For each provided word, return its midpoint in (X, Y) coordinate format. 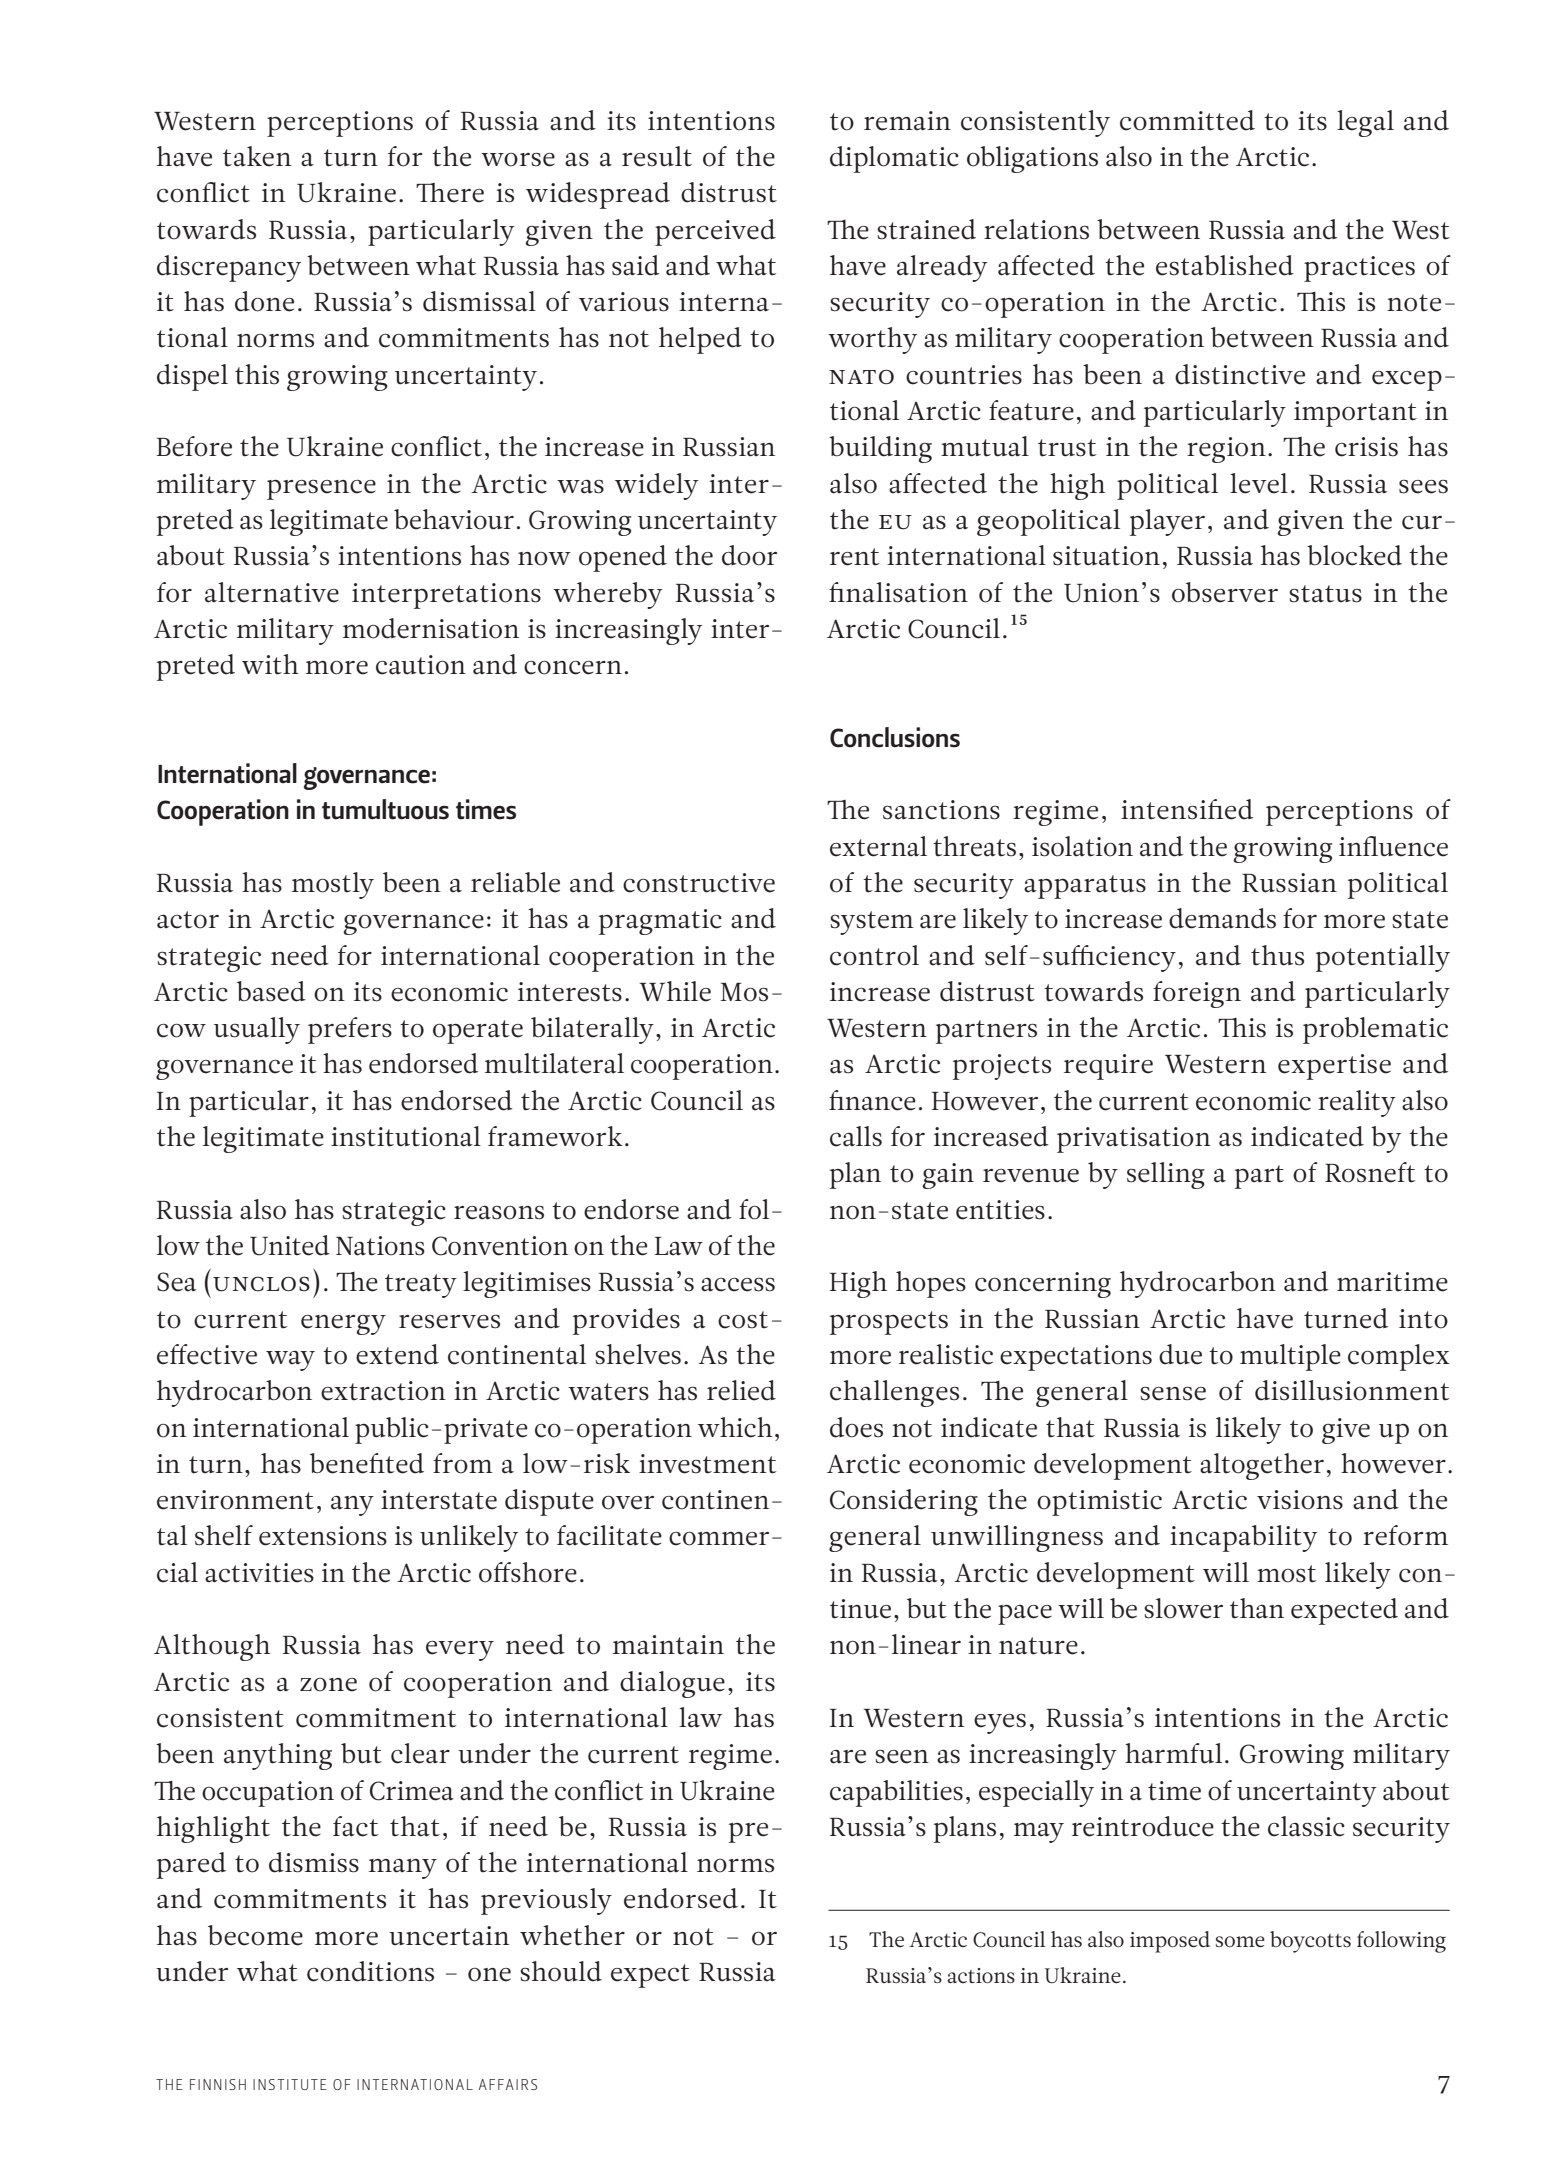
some (1240, 1941)
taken (257, 156)
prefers (350, 1030)
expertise (1334, 1067)
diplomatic (894, 159)
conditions (370, 1971)
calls (856, 1136)
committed (1187, 120)
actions (981, 1975)
